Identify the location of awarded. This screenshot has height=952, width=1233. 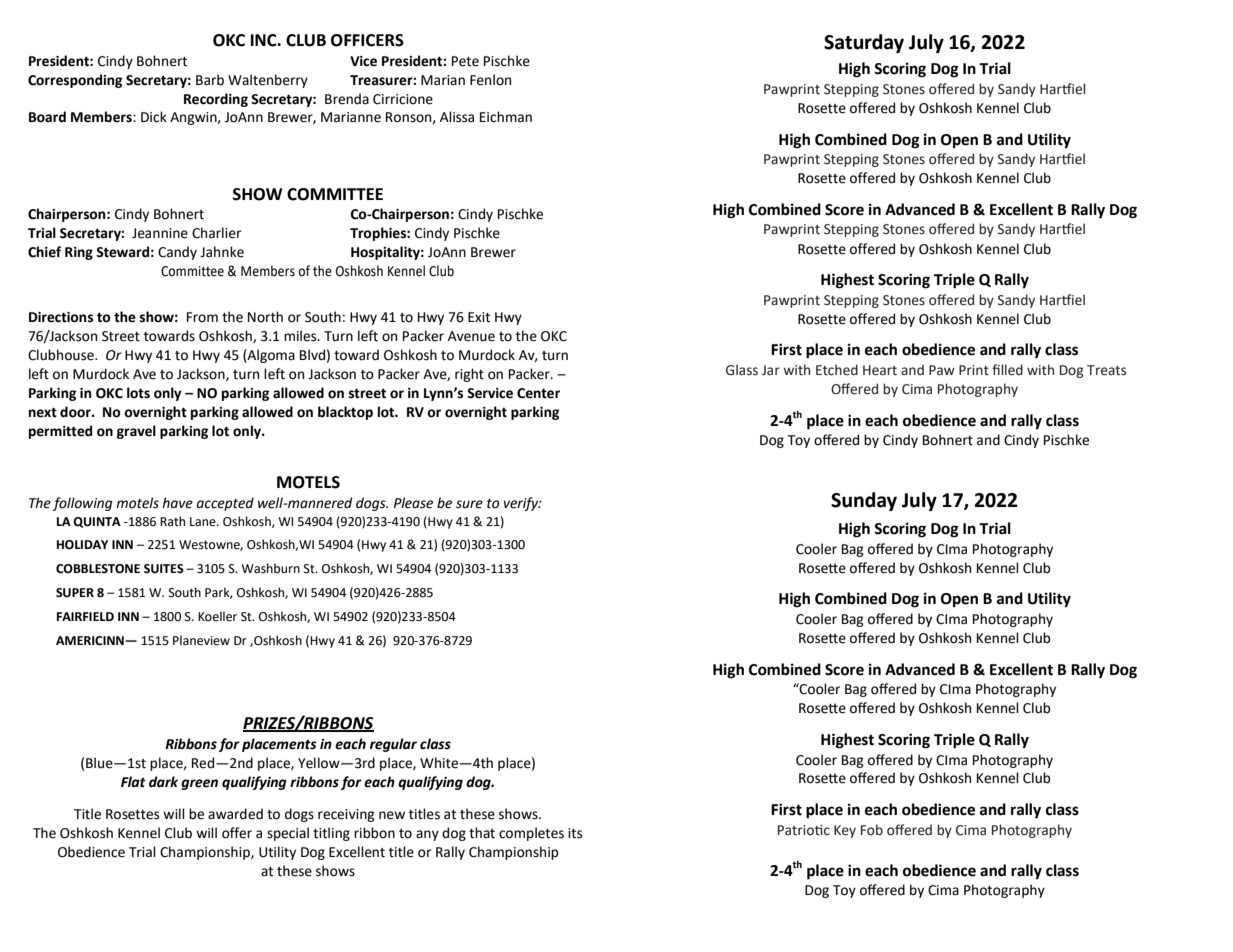
(235, 814).
